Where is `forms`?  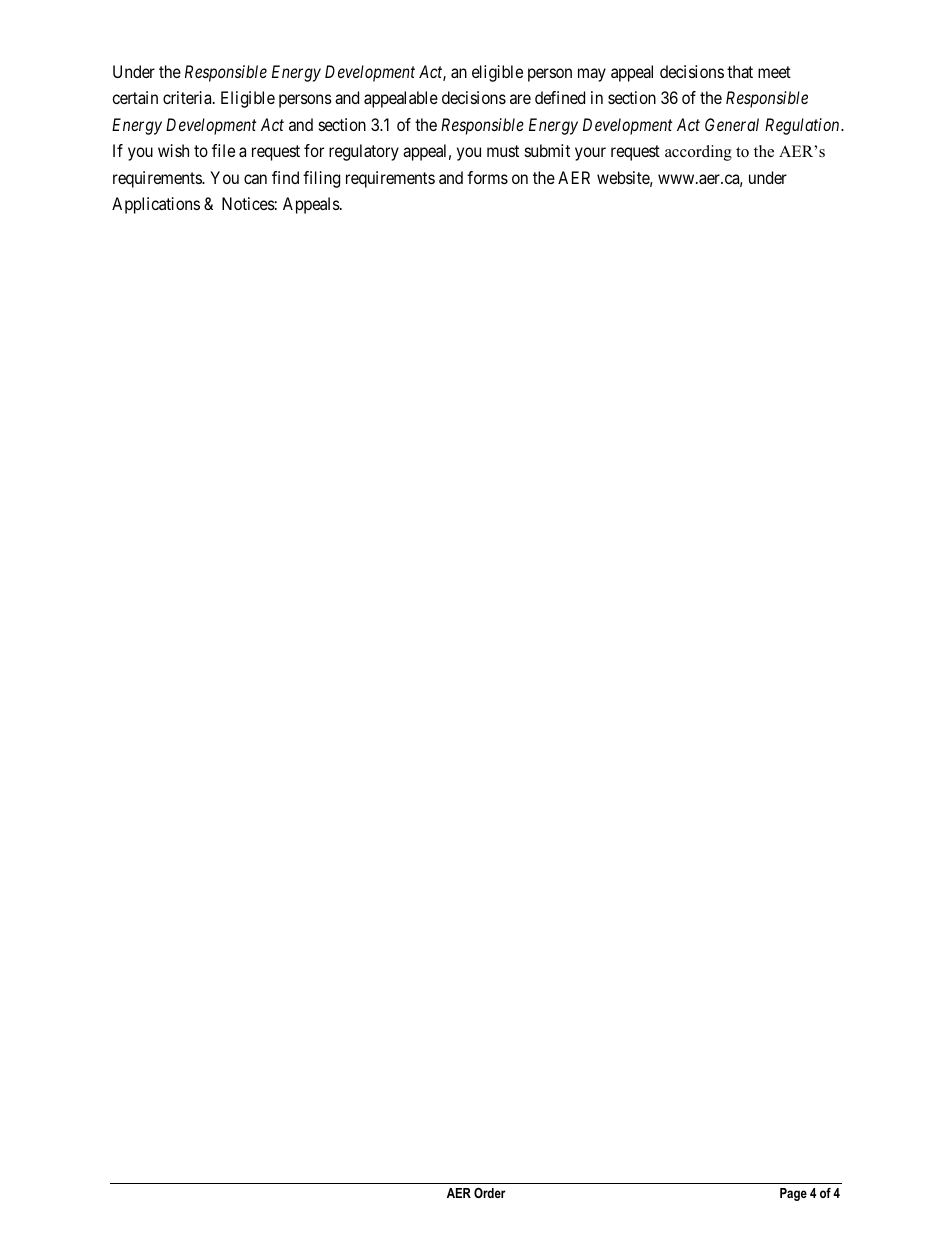
forms is located at coordinates (487, 177).
